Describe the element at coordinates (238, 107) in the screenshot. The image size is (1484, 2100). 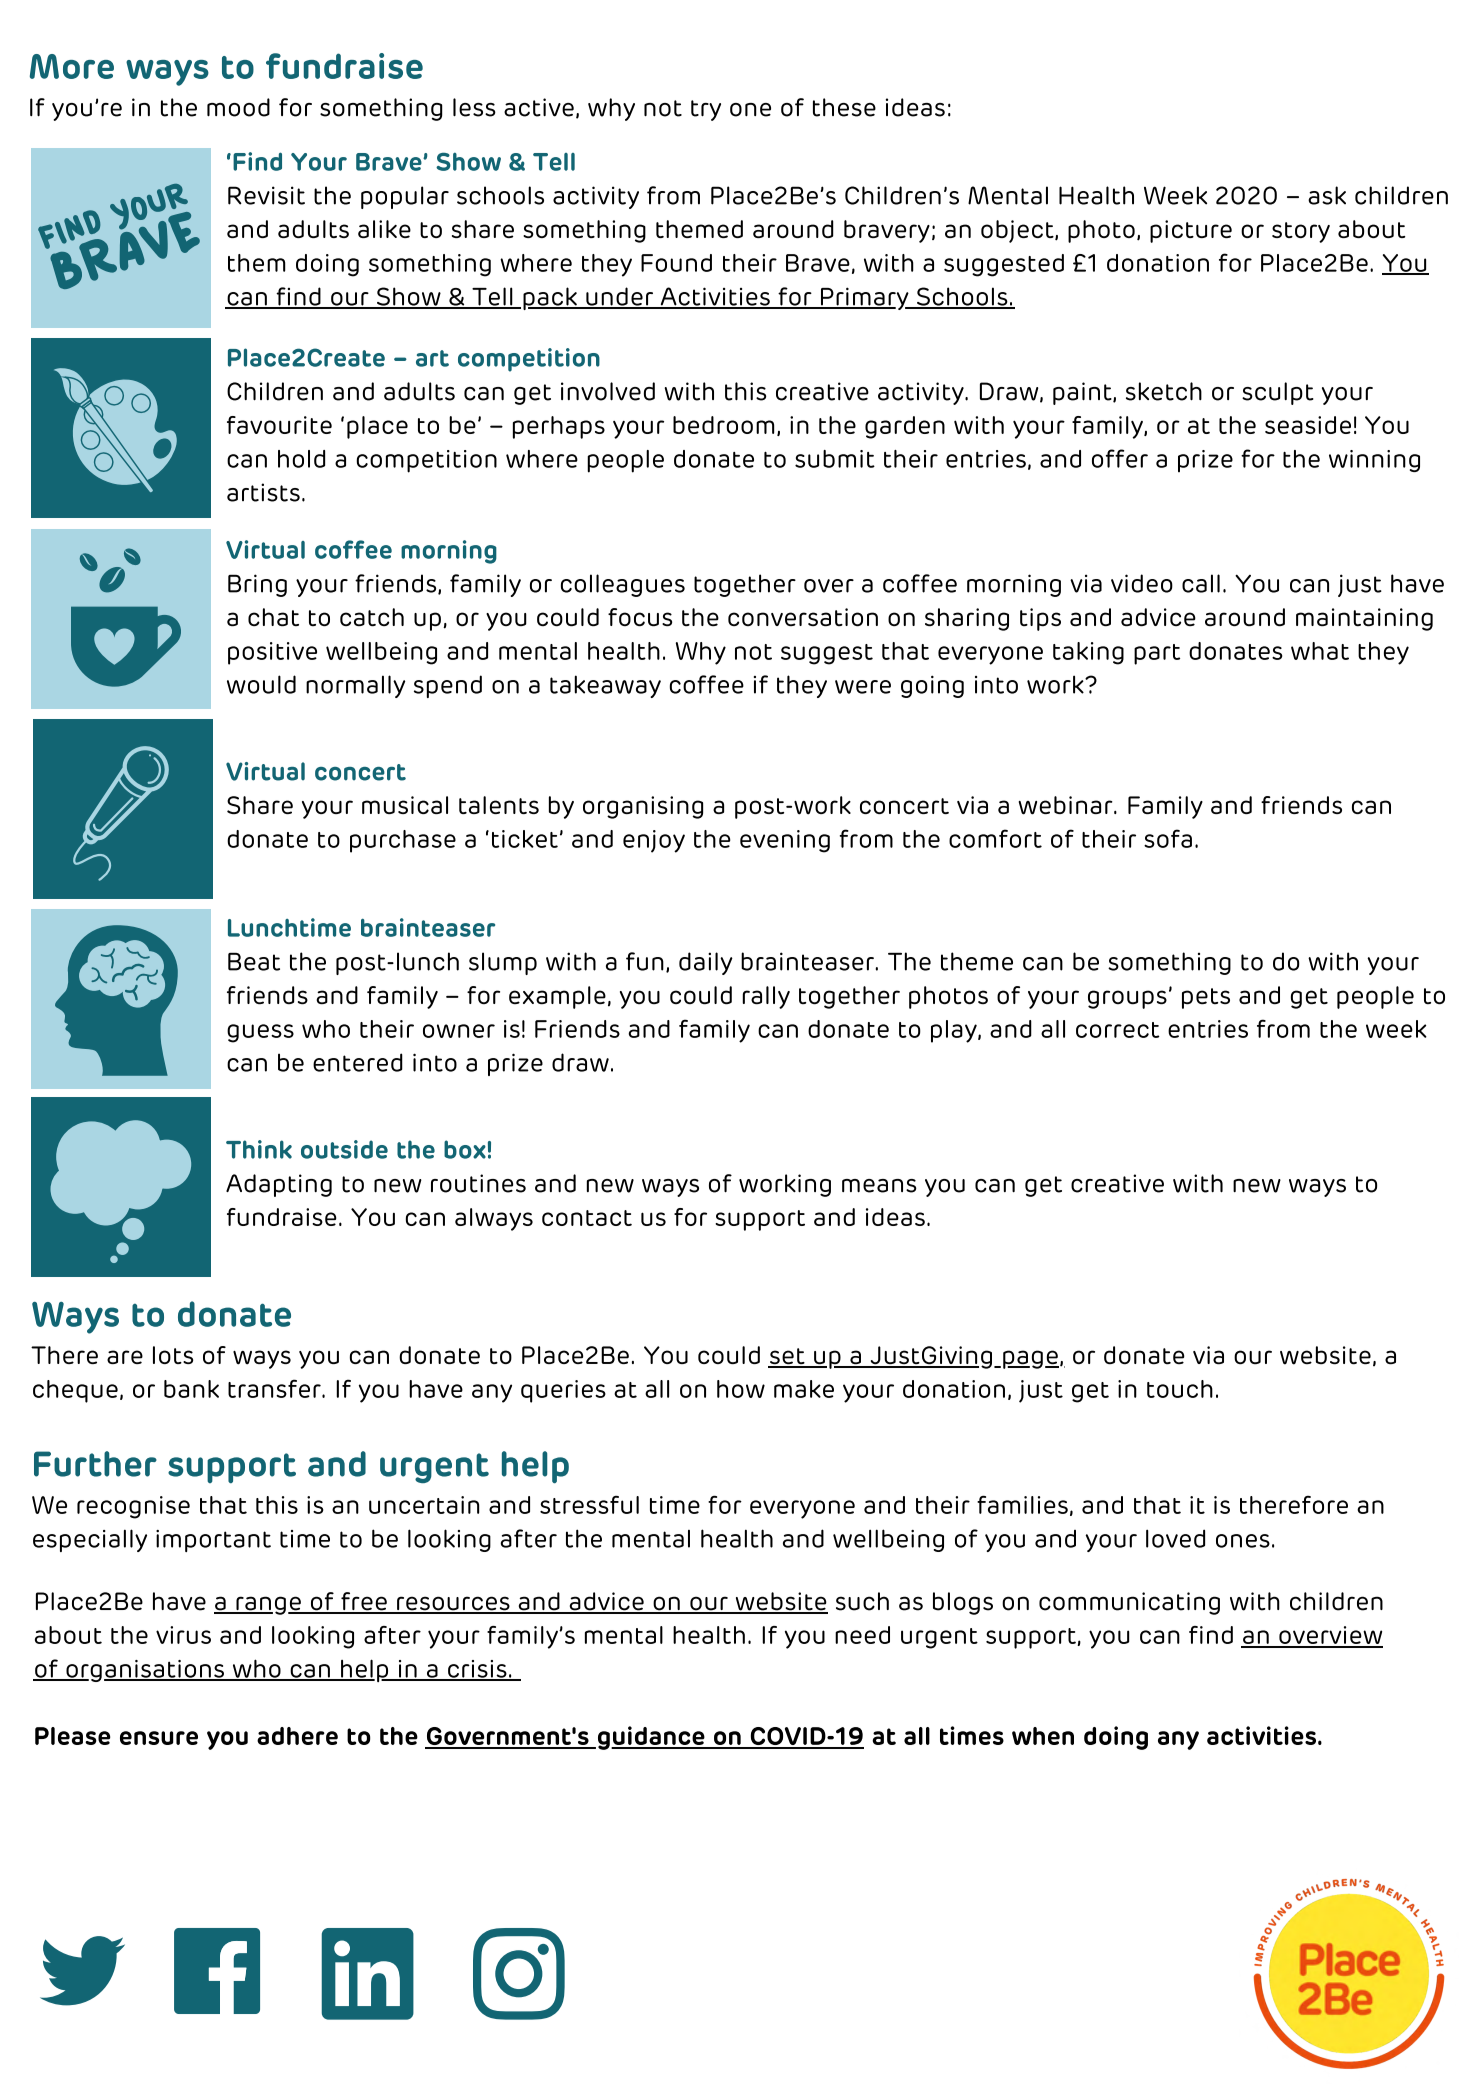
I see `mood` at that location.
